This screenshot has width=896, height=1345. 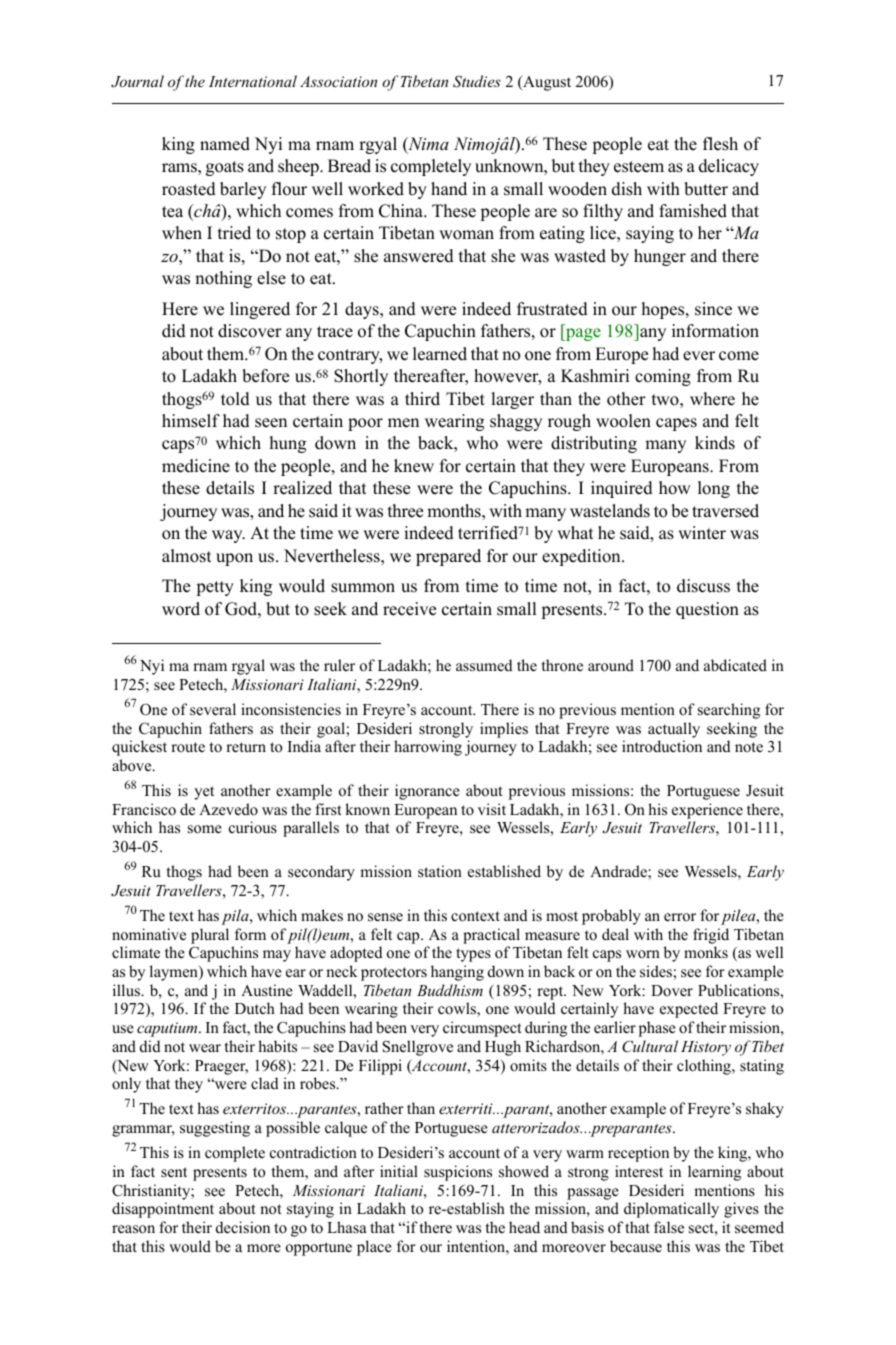 What do you see at coordinates (735, 665) in the screenshot?
I see `abdicated` at bounding box center [735, 665].
